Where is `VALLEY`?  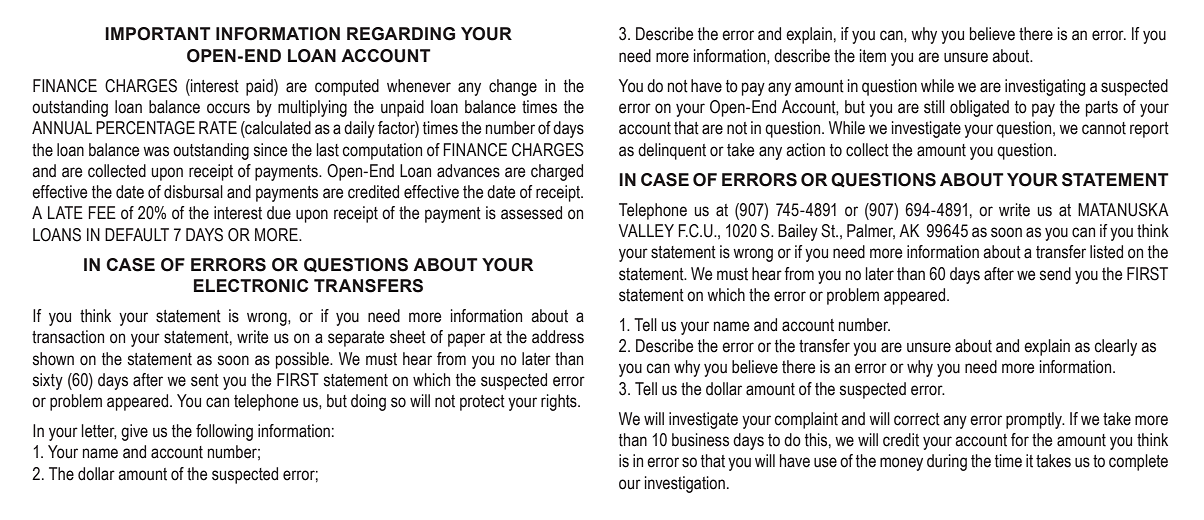 VALLEY is located at coordinates (646, 230).
